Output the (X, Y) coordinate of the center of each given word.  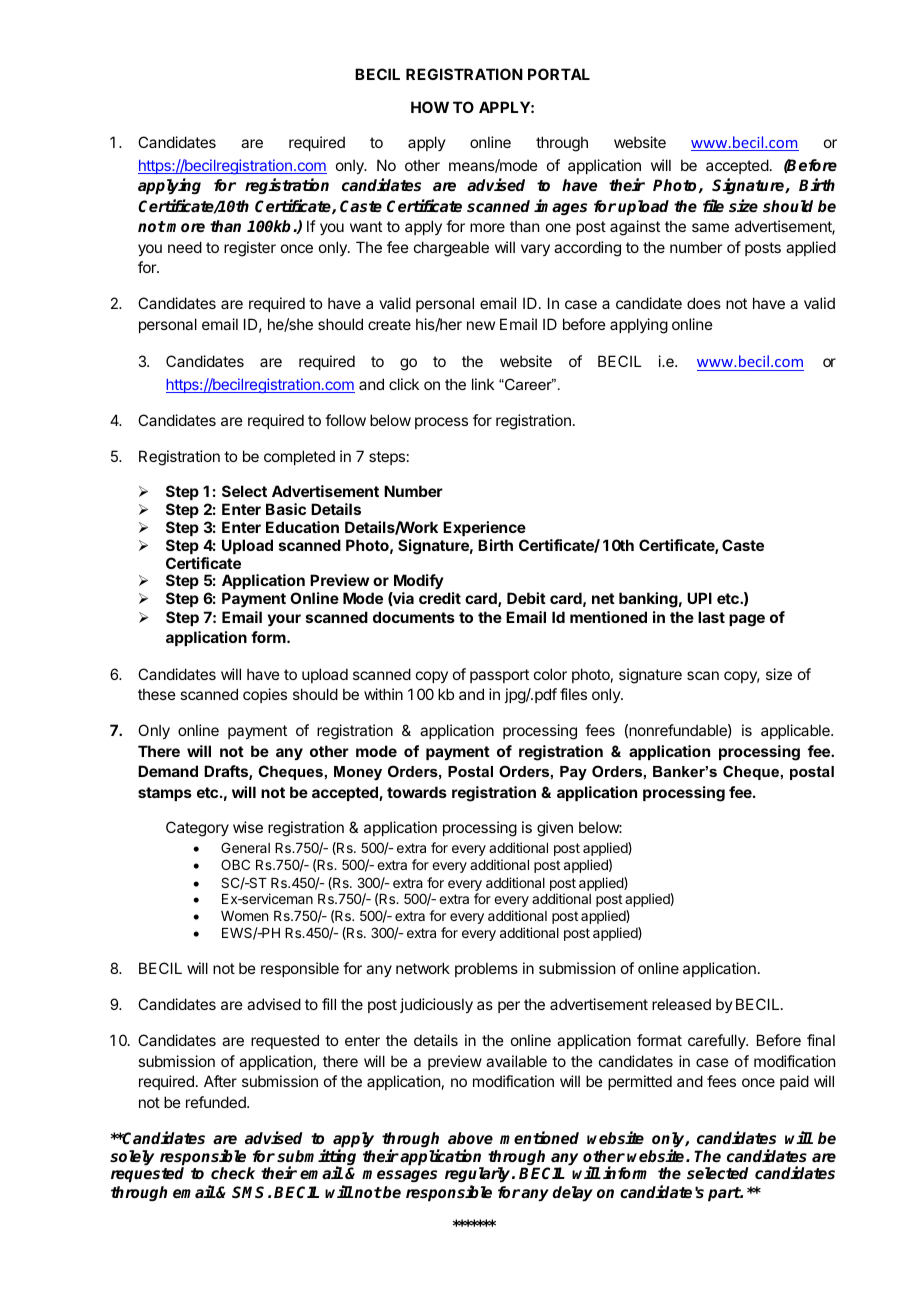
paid (794, 1082)
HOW (430, 107)
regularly (479, 1176)
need (185, 247)
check (233, 1173)
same (710, 227)
